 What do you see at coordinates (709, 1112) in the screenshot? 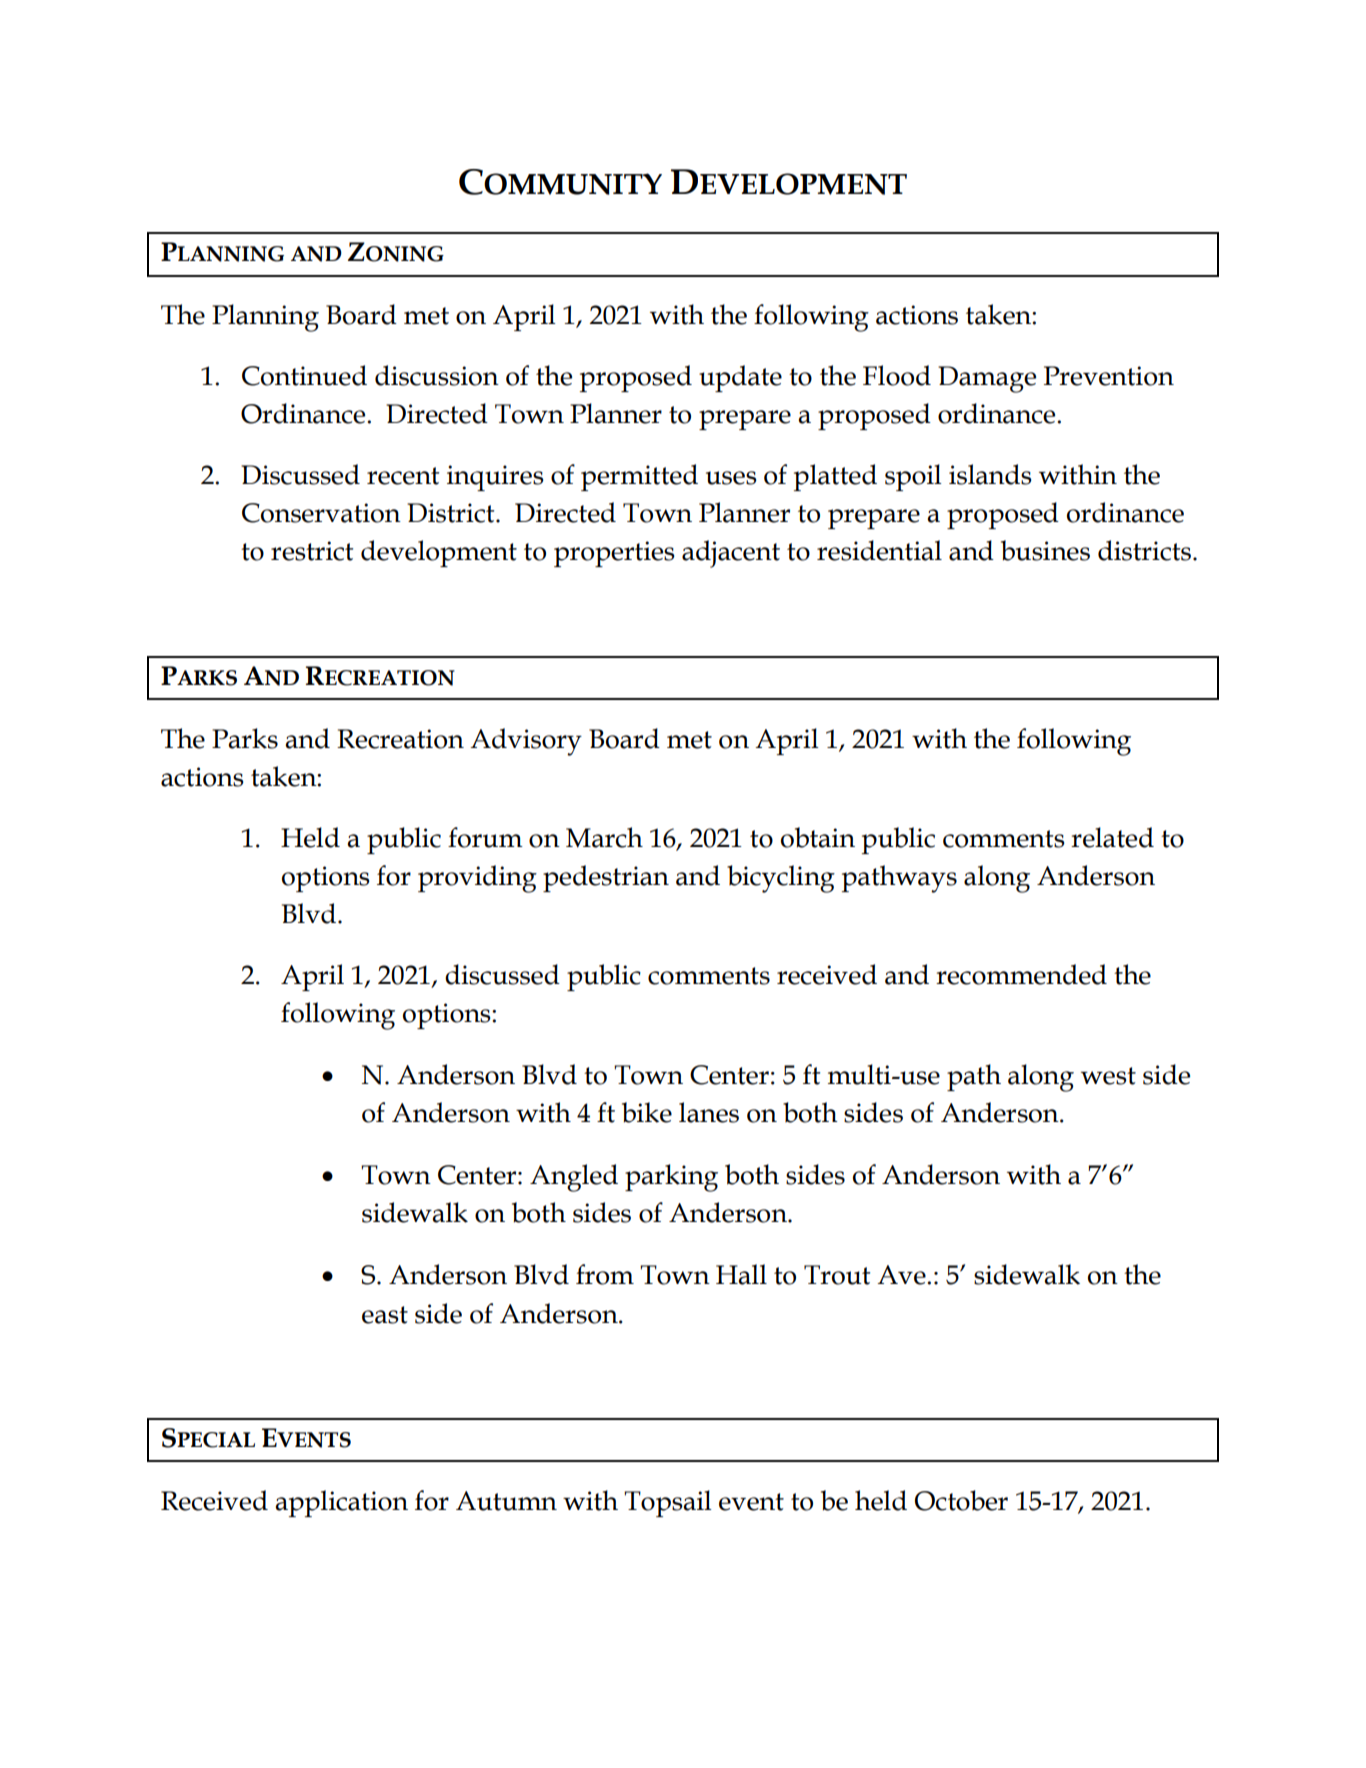
I see `lanes` at bounding box center [709, 1112].
